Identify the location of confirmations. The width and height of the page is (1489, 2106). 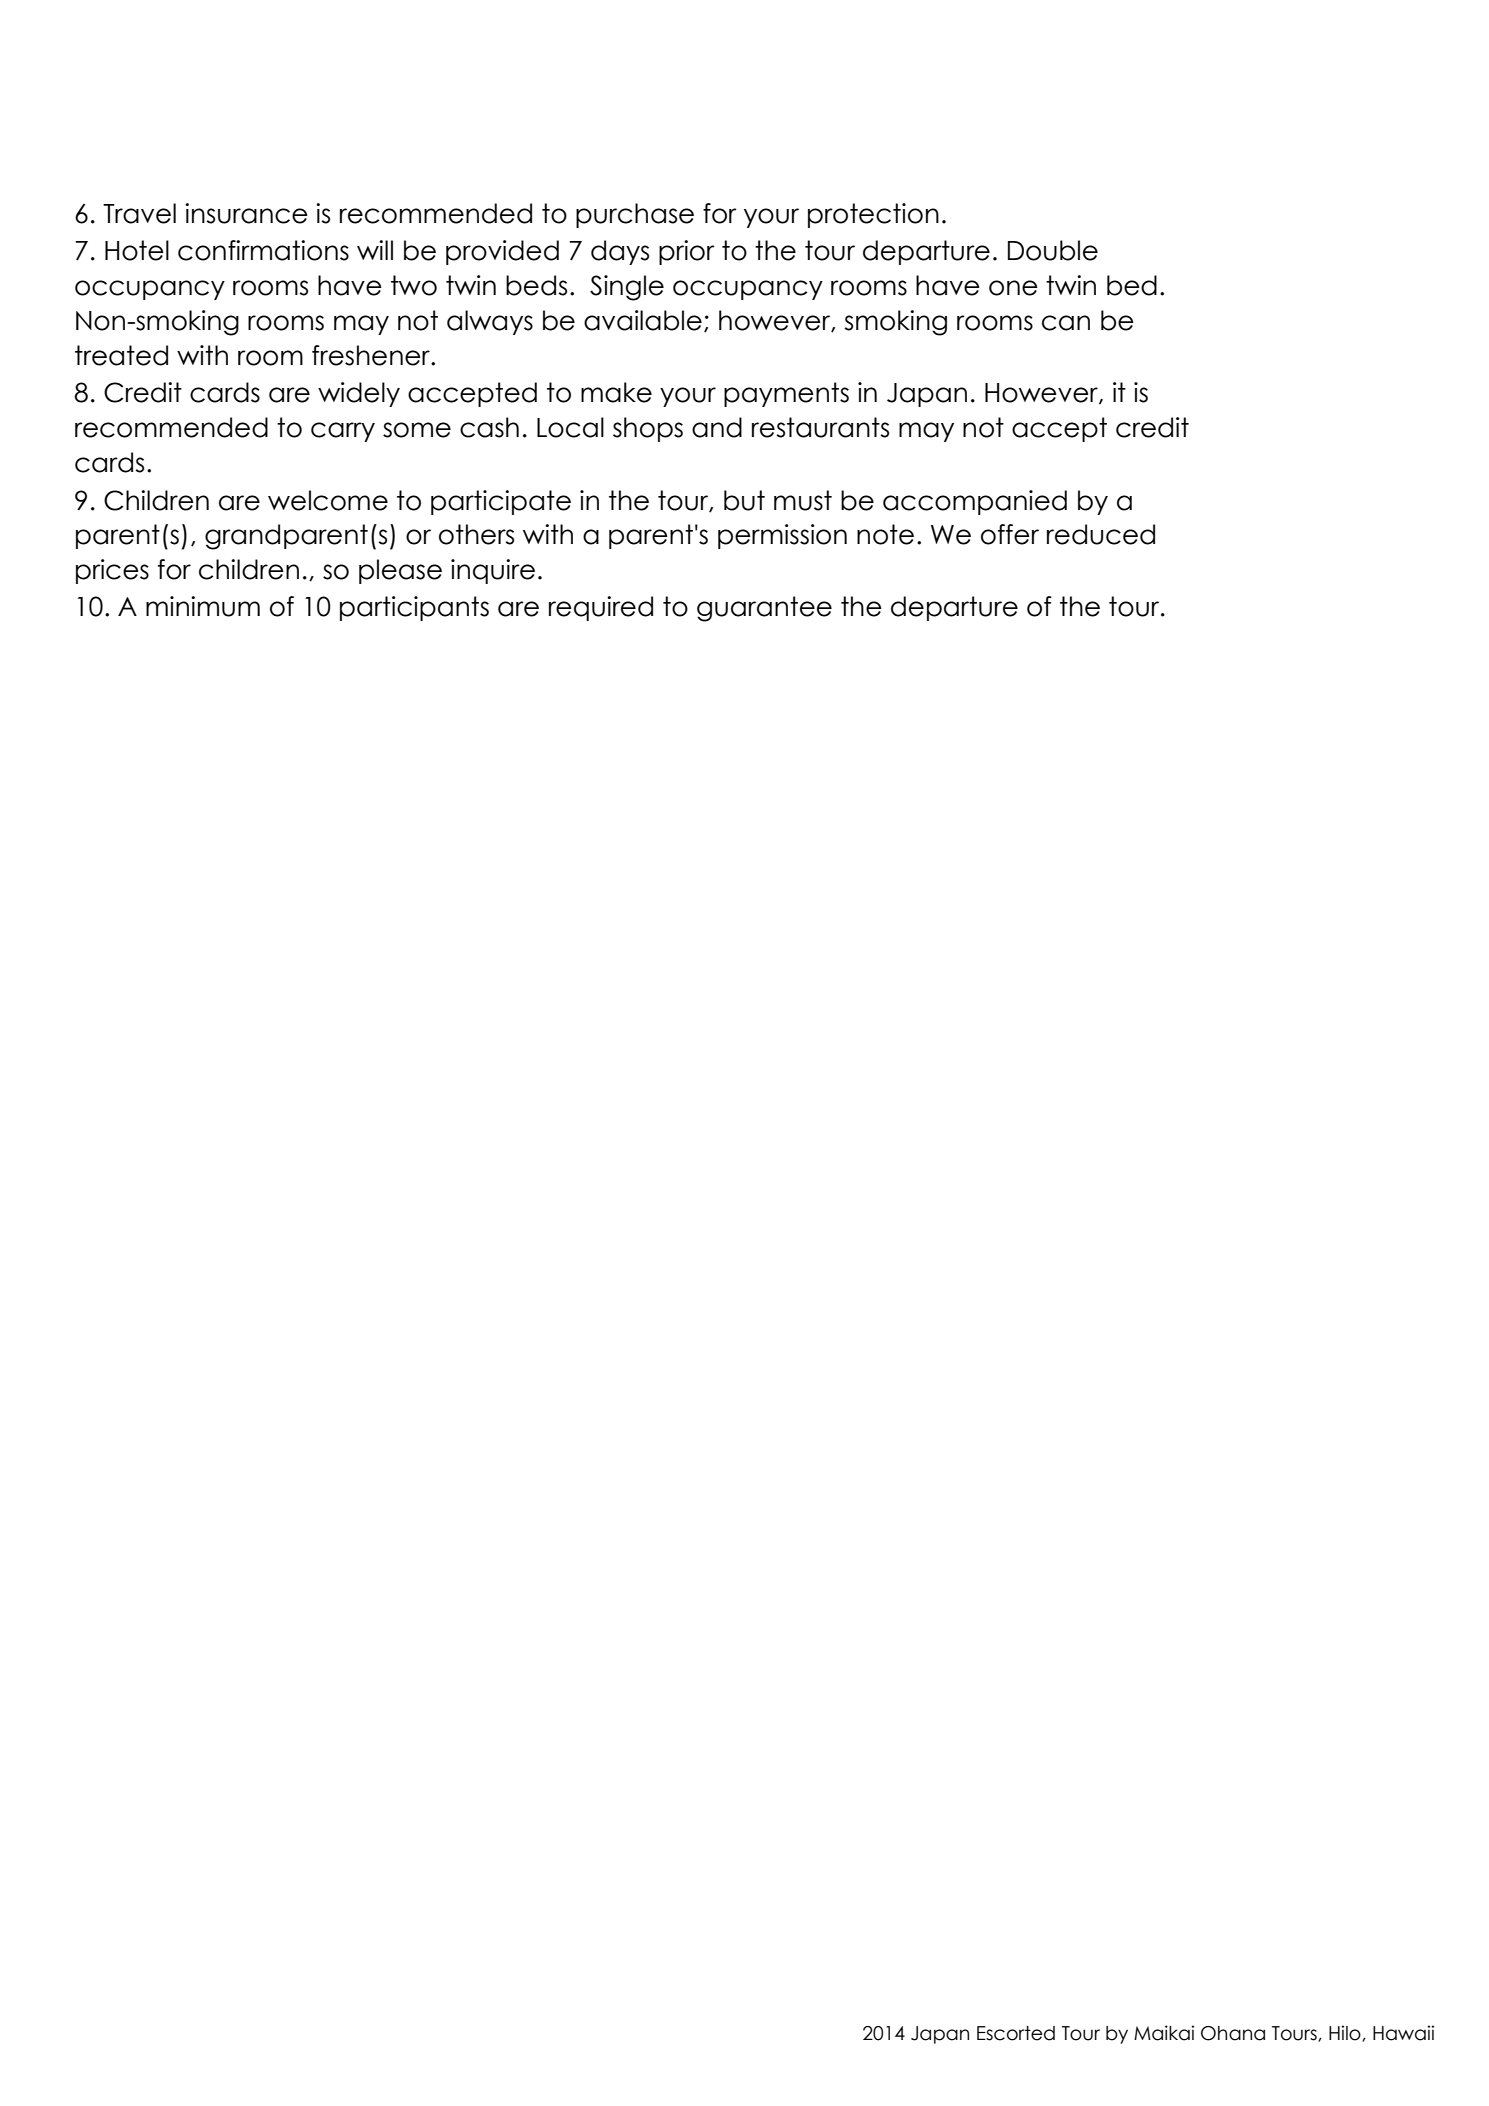
(263, 250).
